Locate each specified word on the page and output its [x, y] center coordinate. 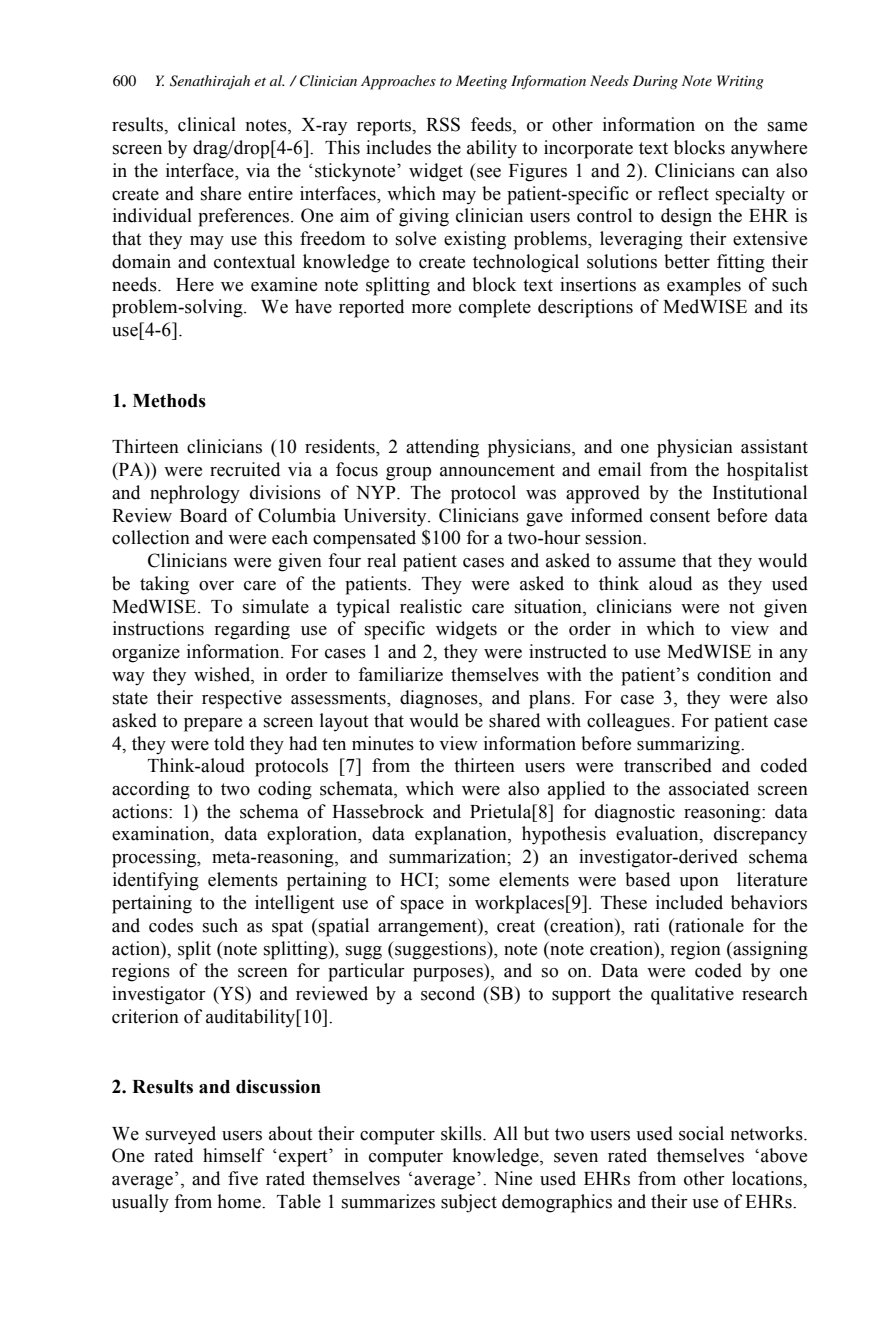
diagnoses [440, 699]
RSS [443, 124]
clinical [207, 124]
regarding [252, 630]
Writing [740, 82]
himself [233, 1155]
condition [734, 674]
